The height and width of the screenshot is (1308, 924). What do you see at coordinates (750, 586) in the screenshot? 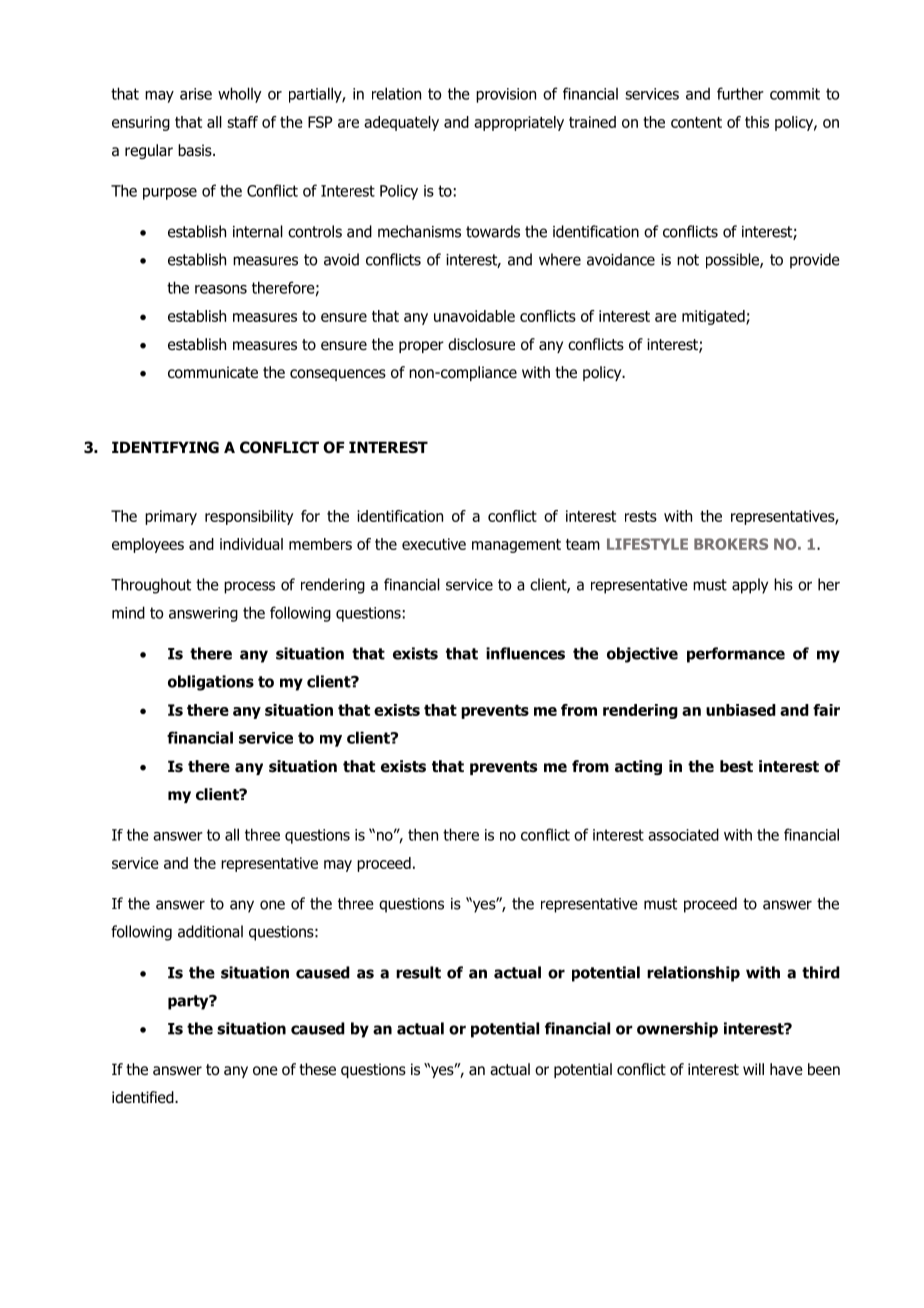
I see `apply` at bounding box center [750, 586].
